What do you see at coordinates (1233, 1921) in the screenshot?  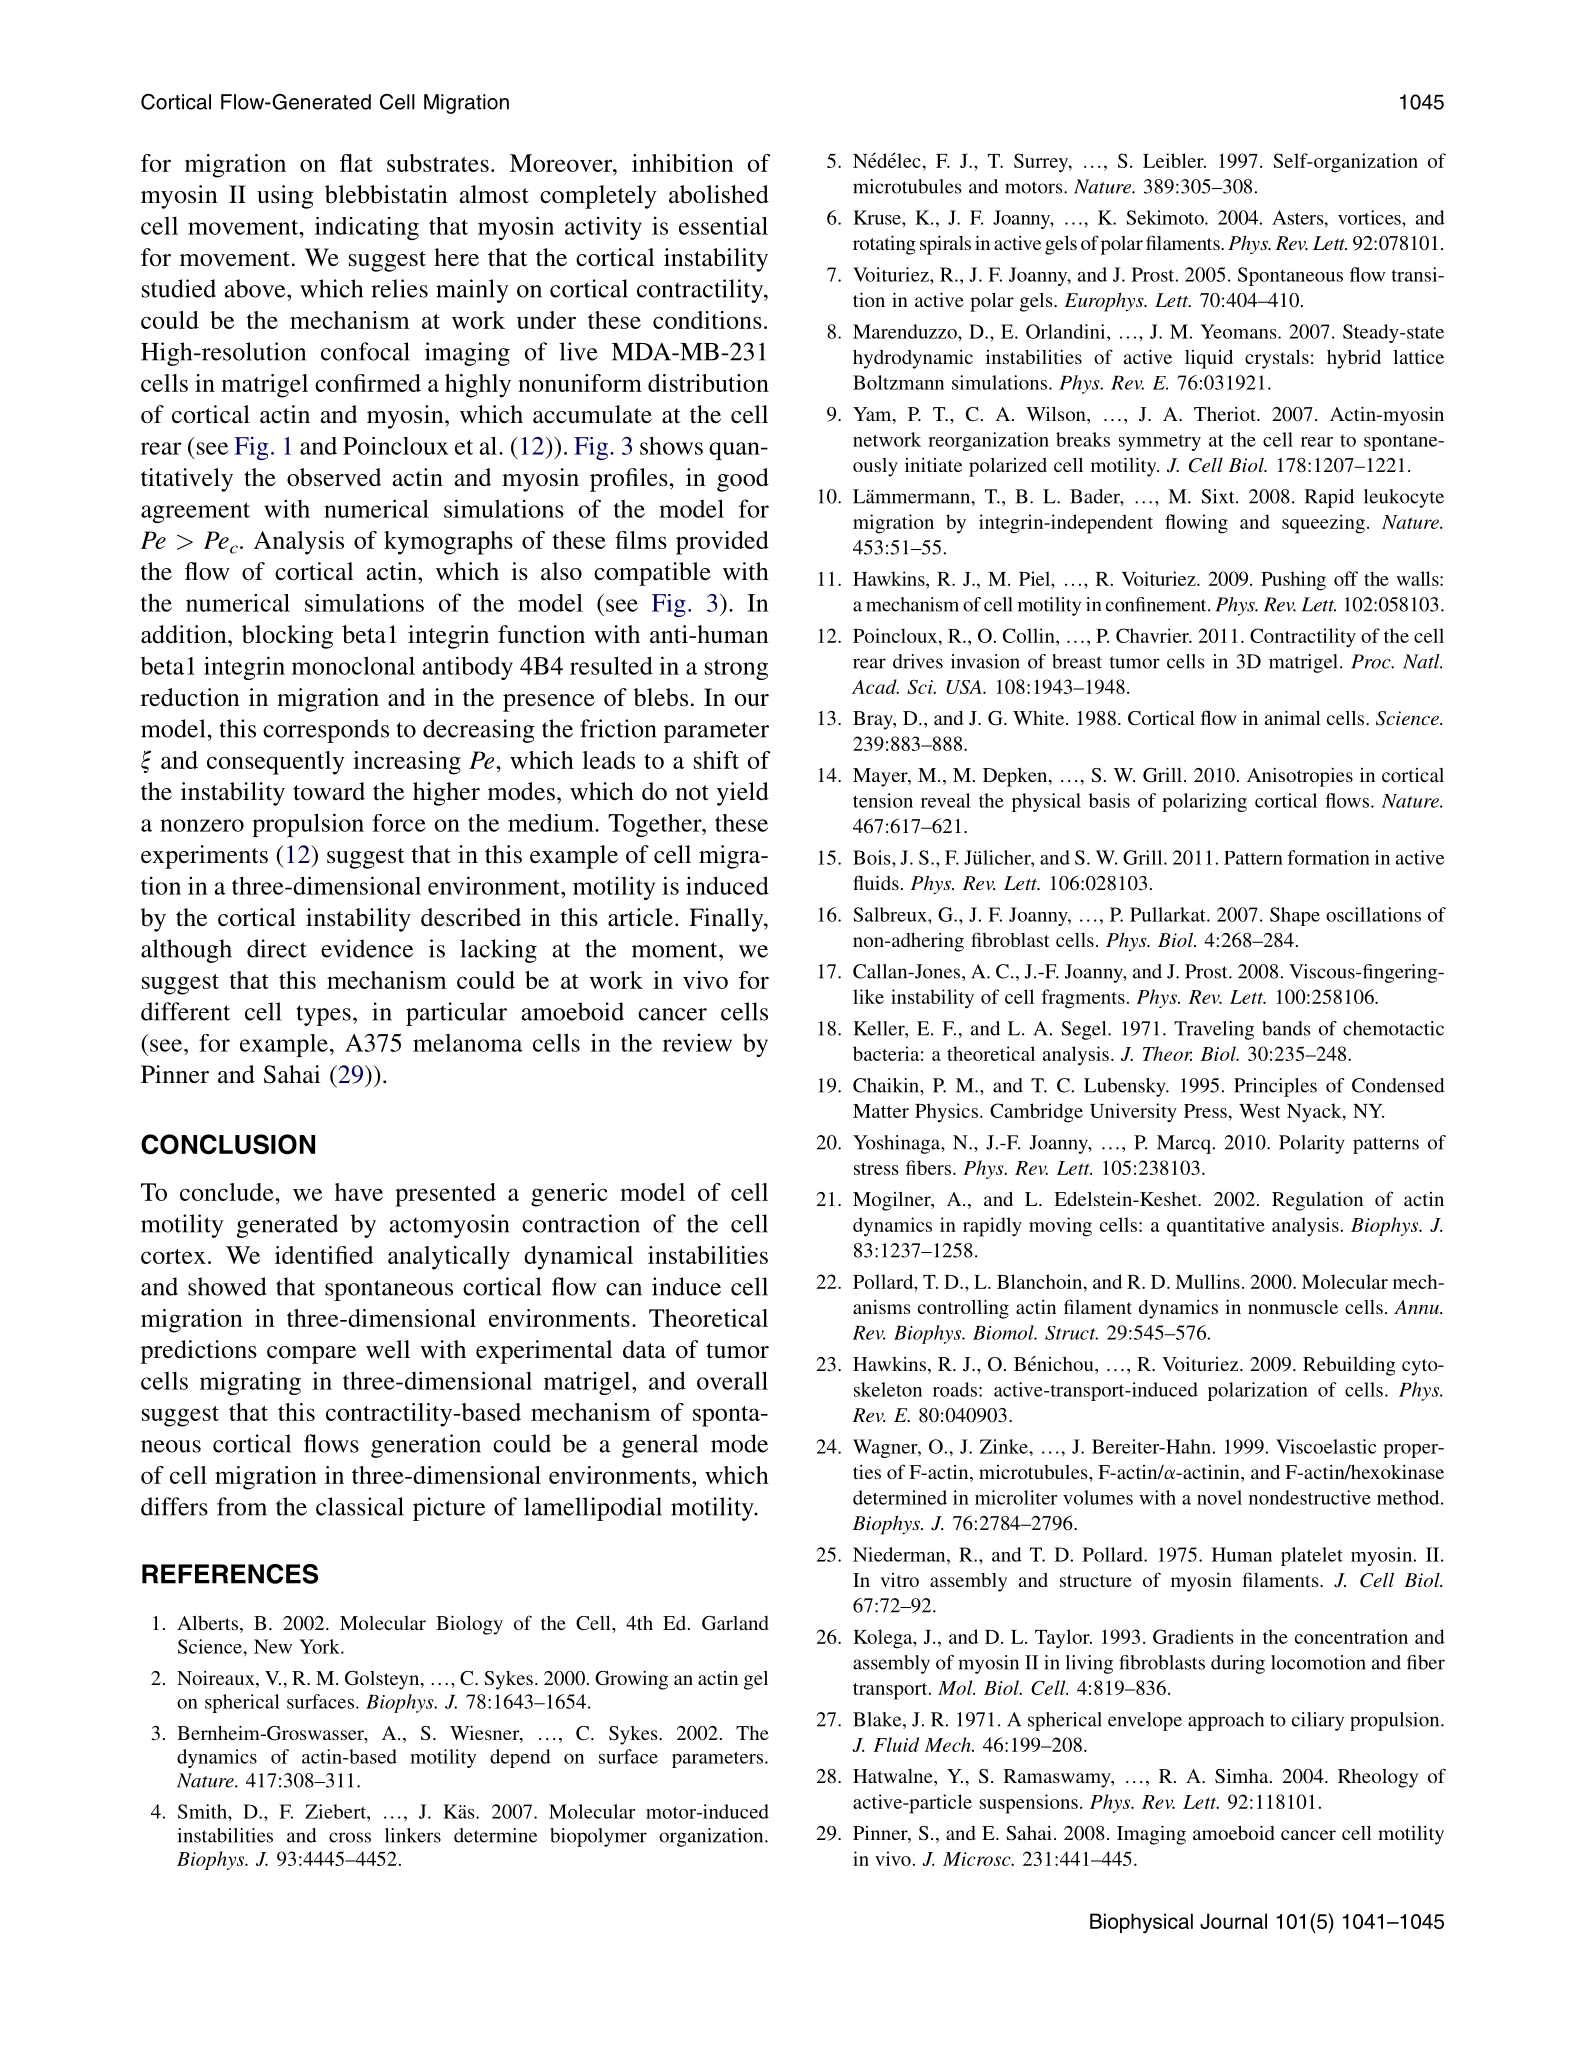 I see `Journal` at bounding box center [1233, 1921].
